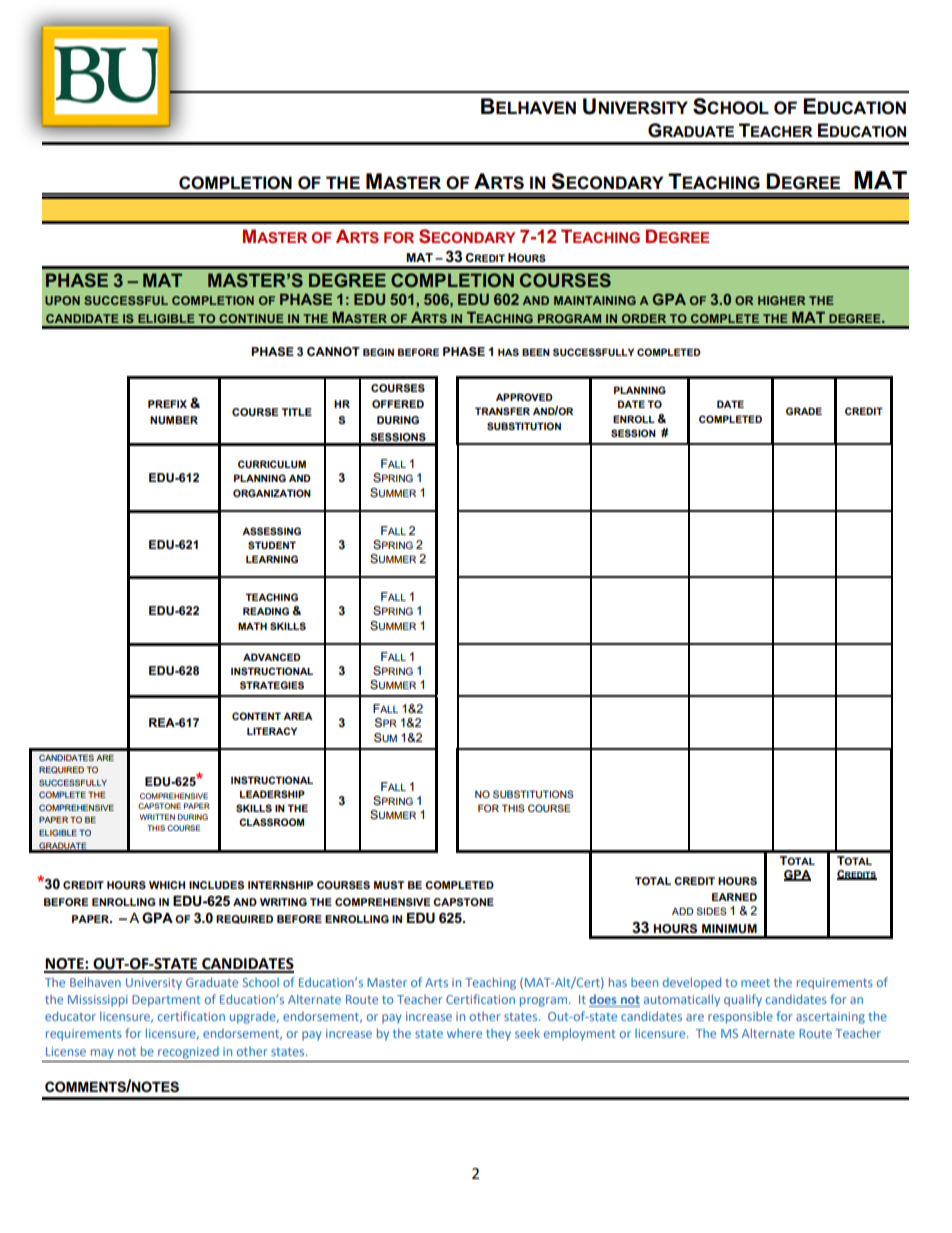  Describe the element at coordinates (502, 411) in the screenshot. I see `TRANSFER` at that location.
